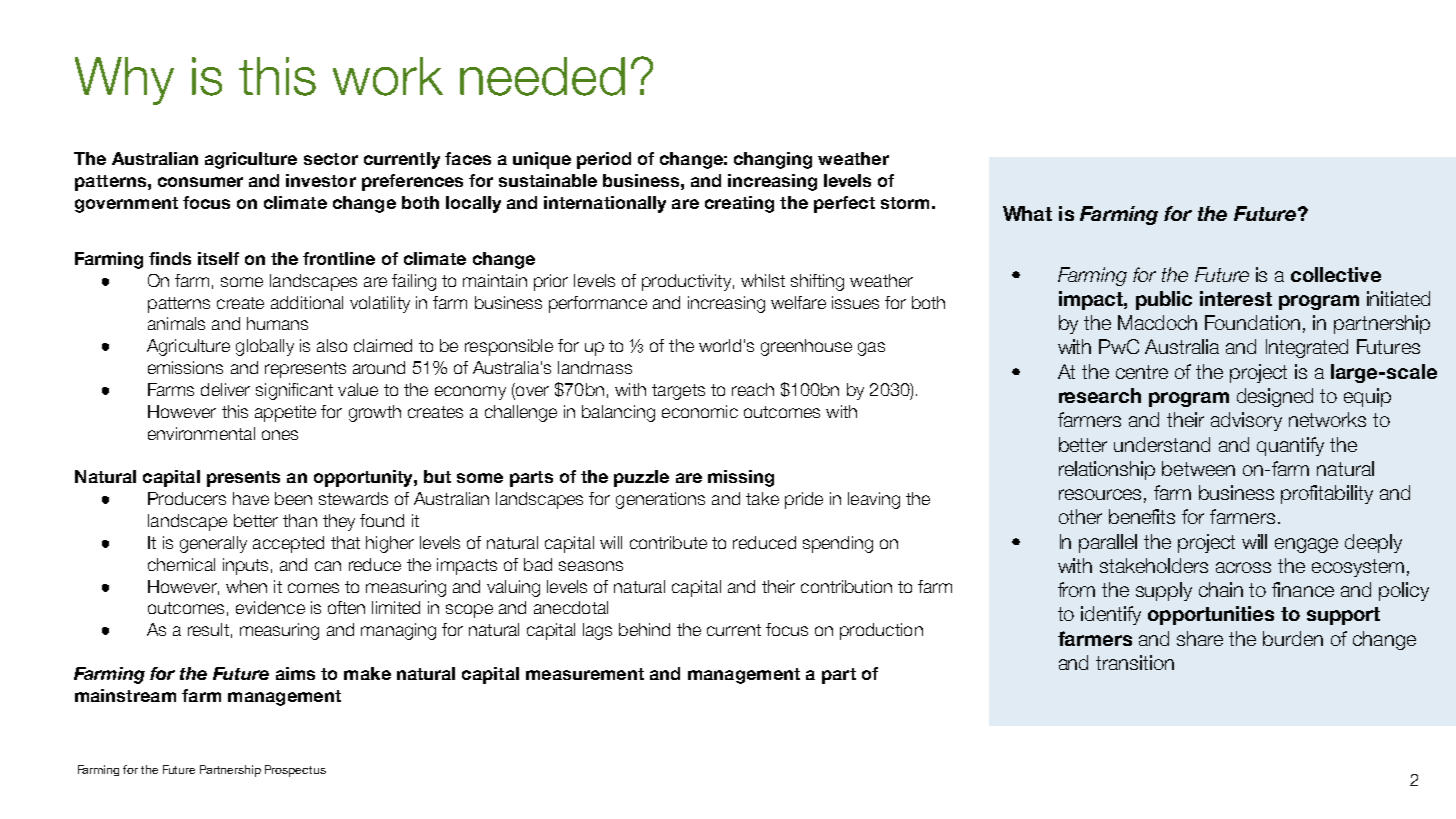 This screenshot has height=819, width=1456. What do you see at coordinates (700, 411) in the screenshot?
I see `economic` at bounding box center [700, 411].
